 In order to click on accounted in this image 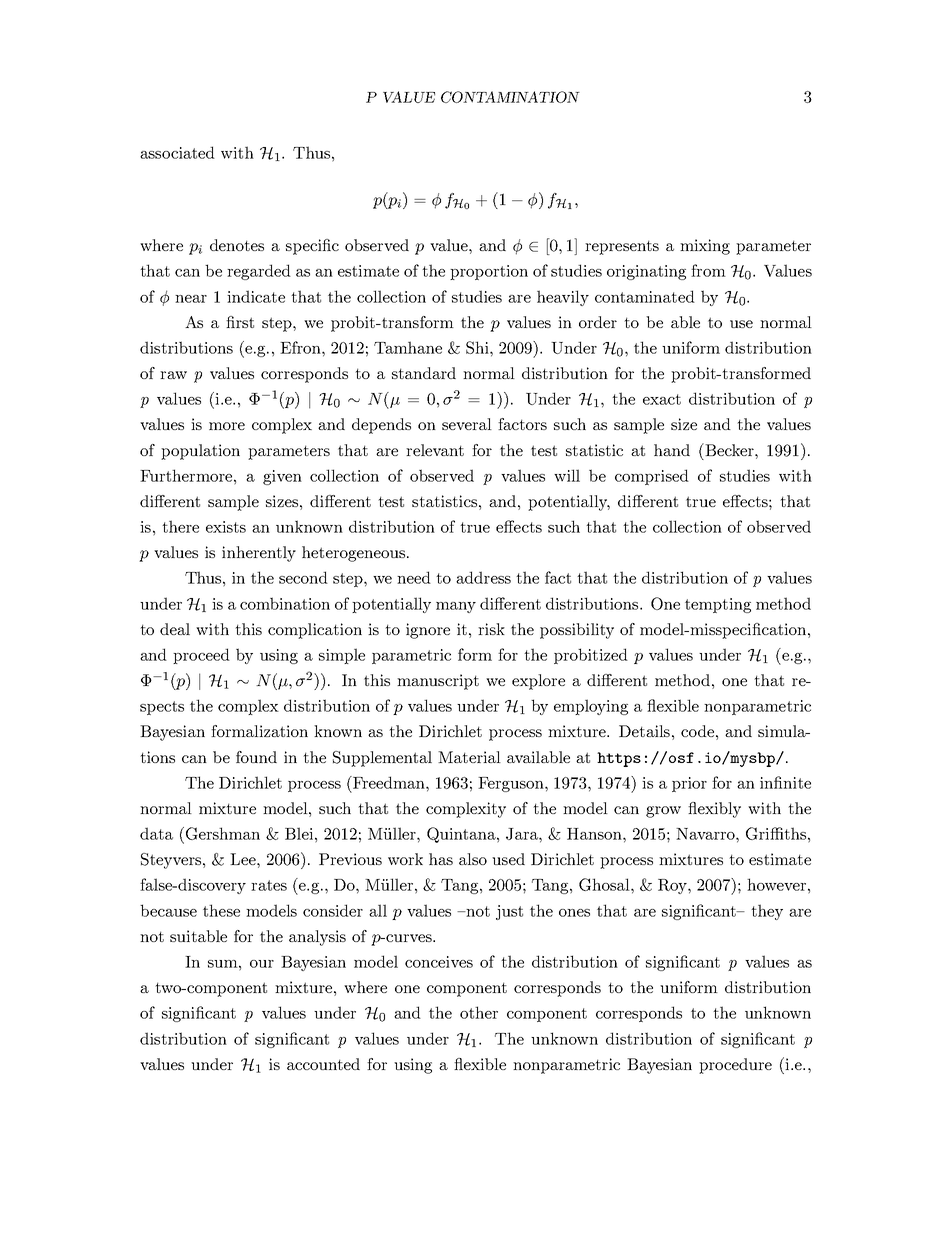, I will do `click(323, 1064)`.
